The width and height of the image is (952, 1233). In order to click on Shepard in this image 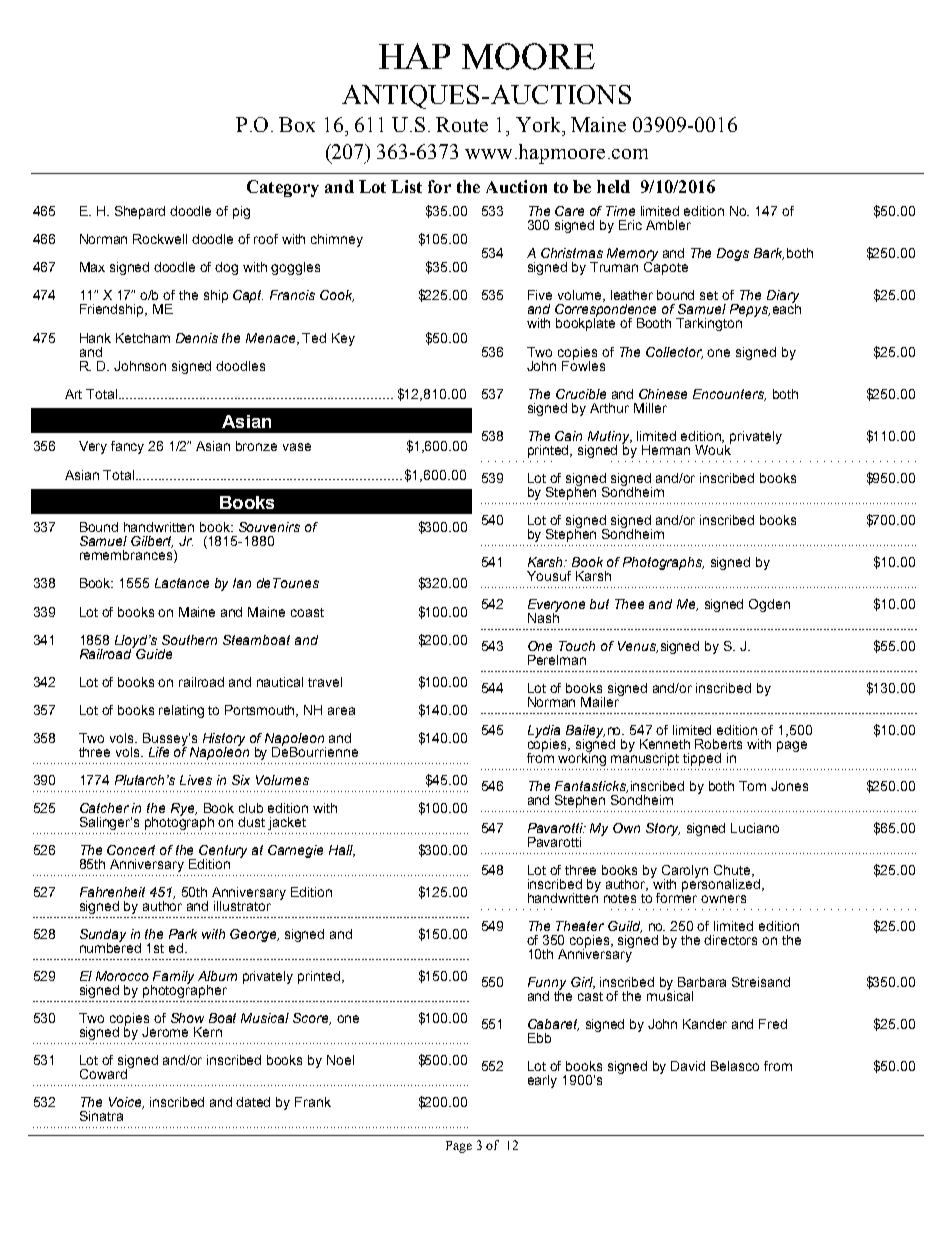, I will do `click(140, 212)`.
